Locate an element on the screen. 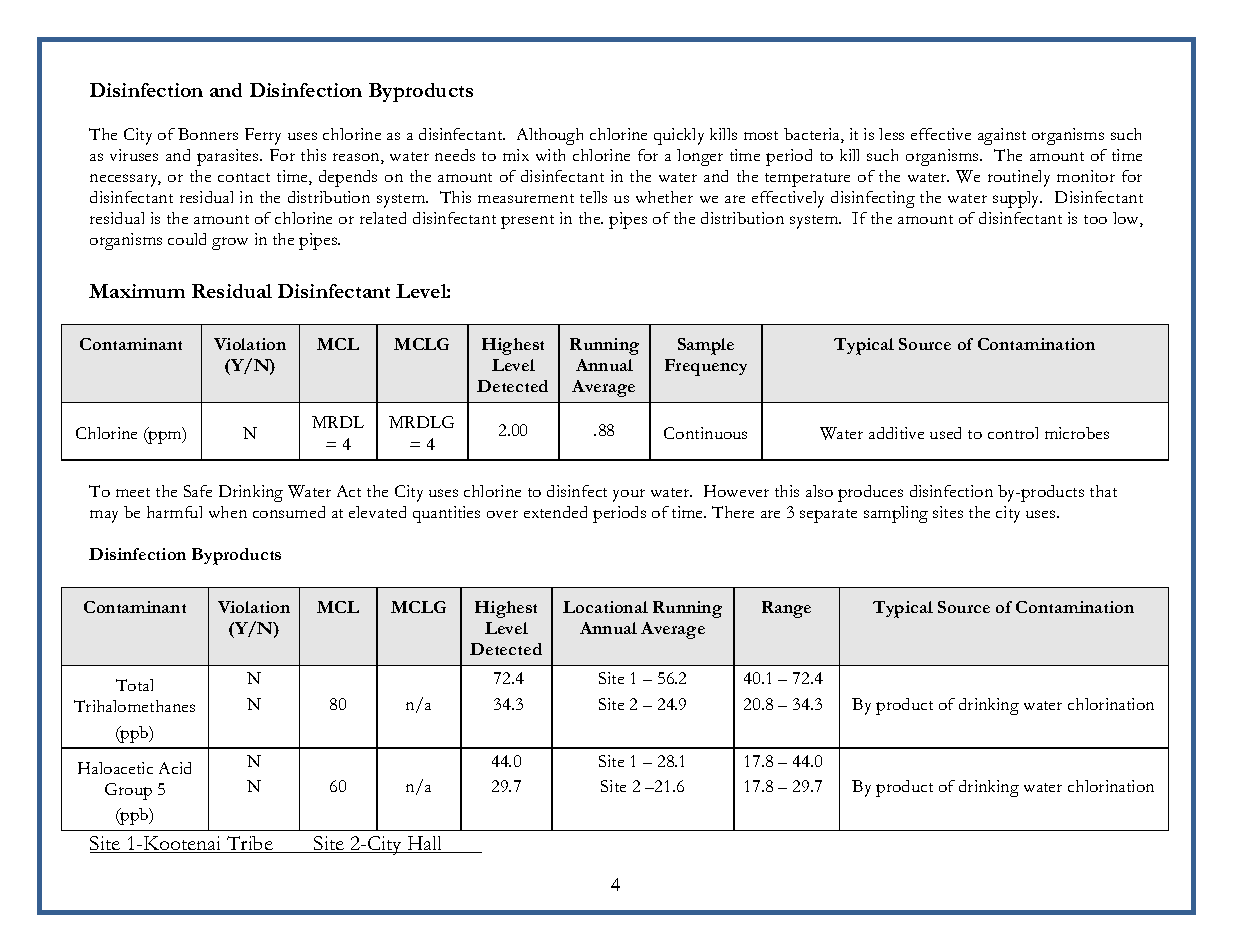  Tribe is located at coordinates (250, 844).
